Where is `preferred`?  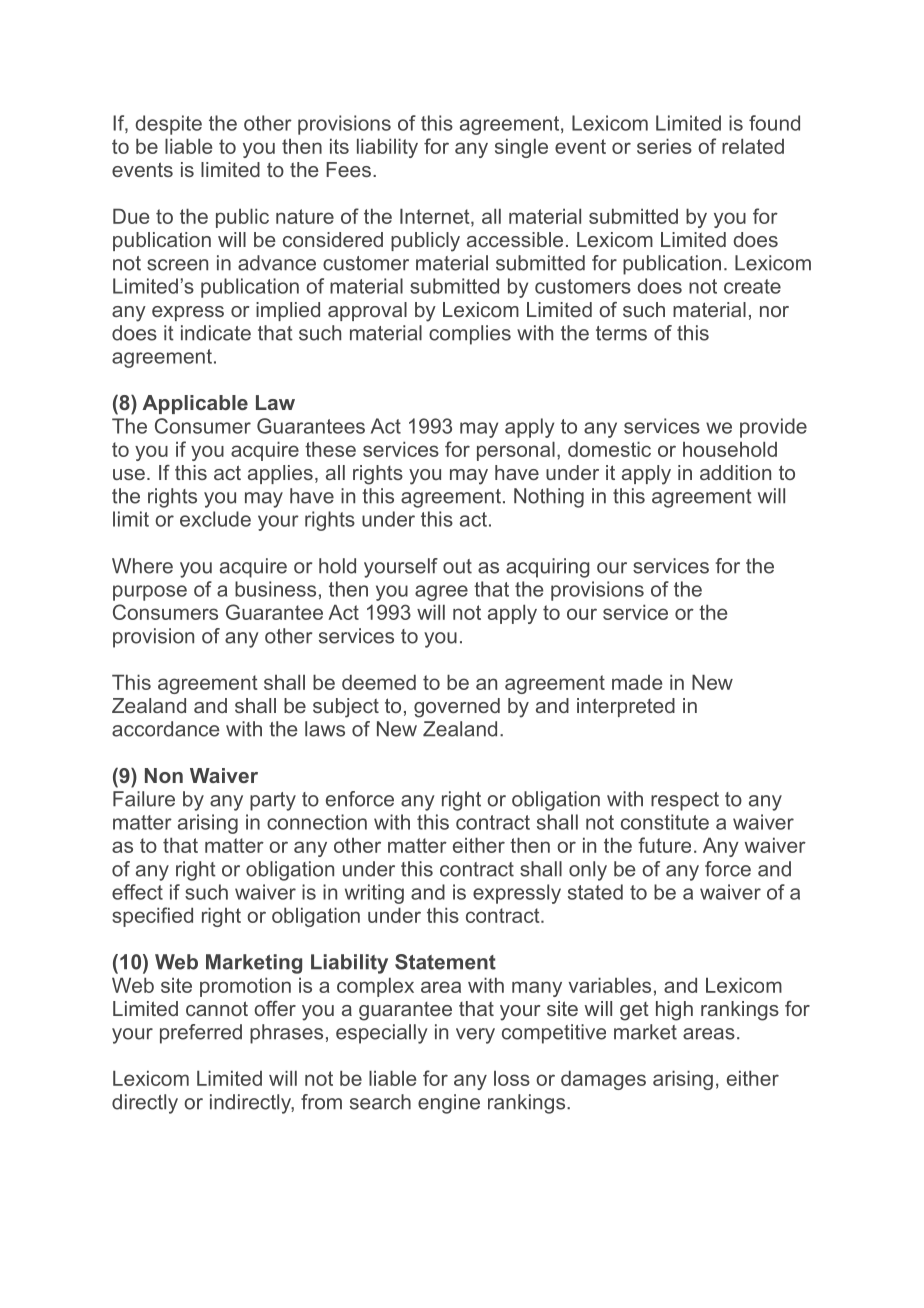 preferred is located at coordinates (201, 1034).
